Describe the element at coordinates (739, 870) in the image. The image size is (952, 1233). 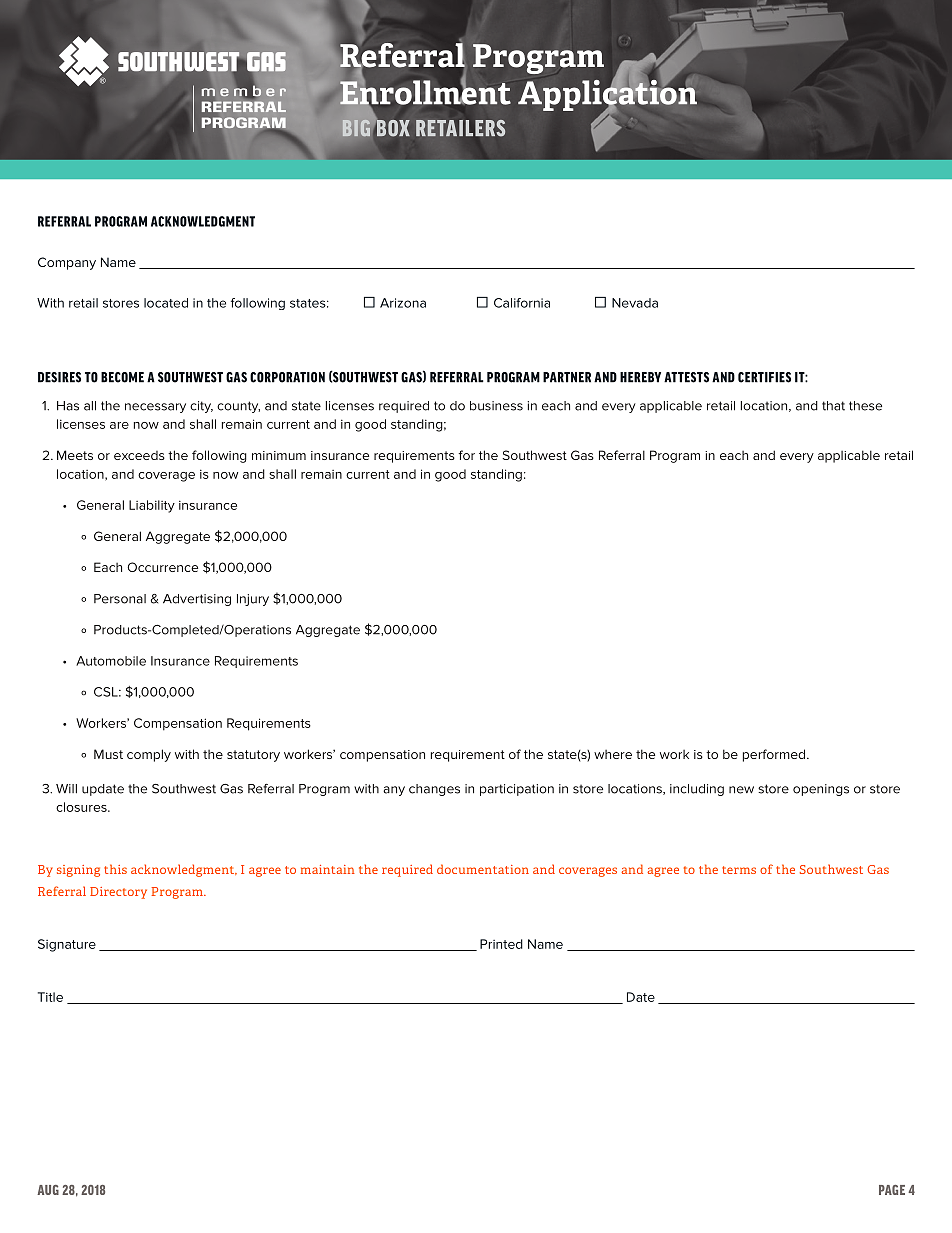
I see `terms` at that location.
